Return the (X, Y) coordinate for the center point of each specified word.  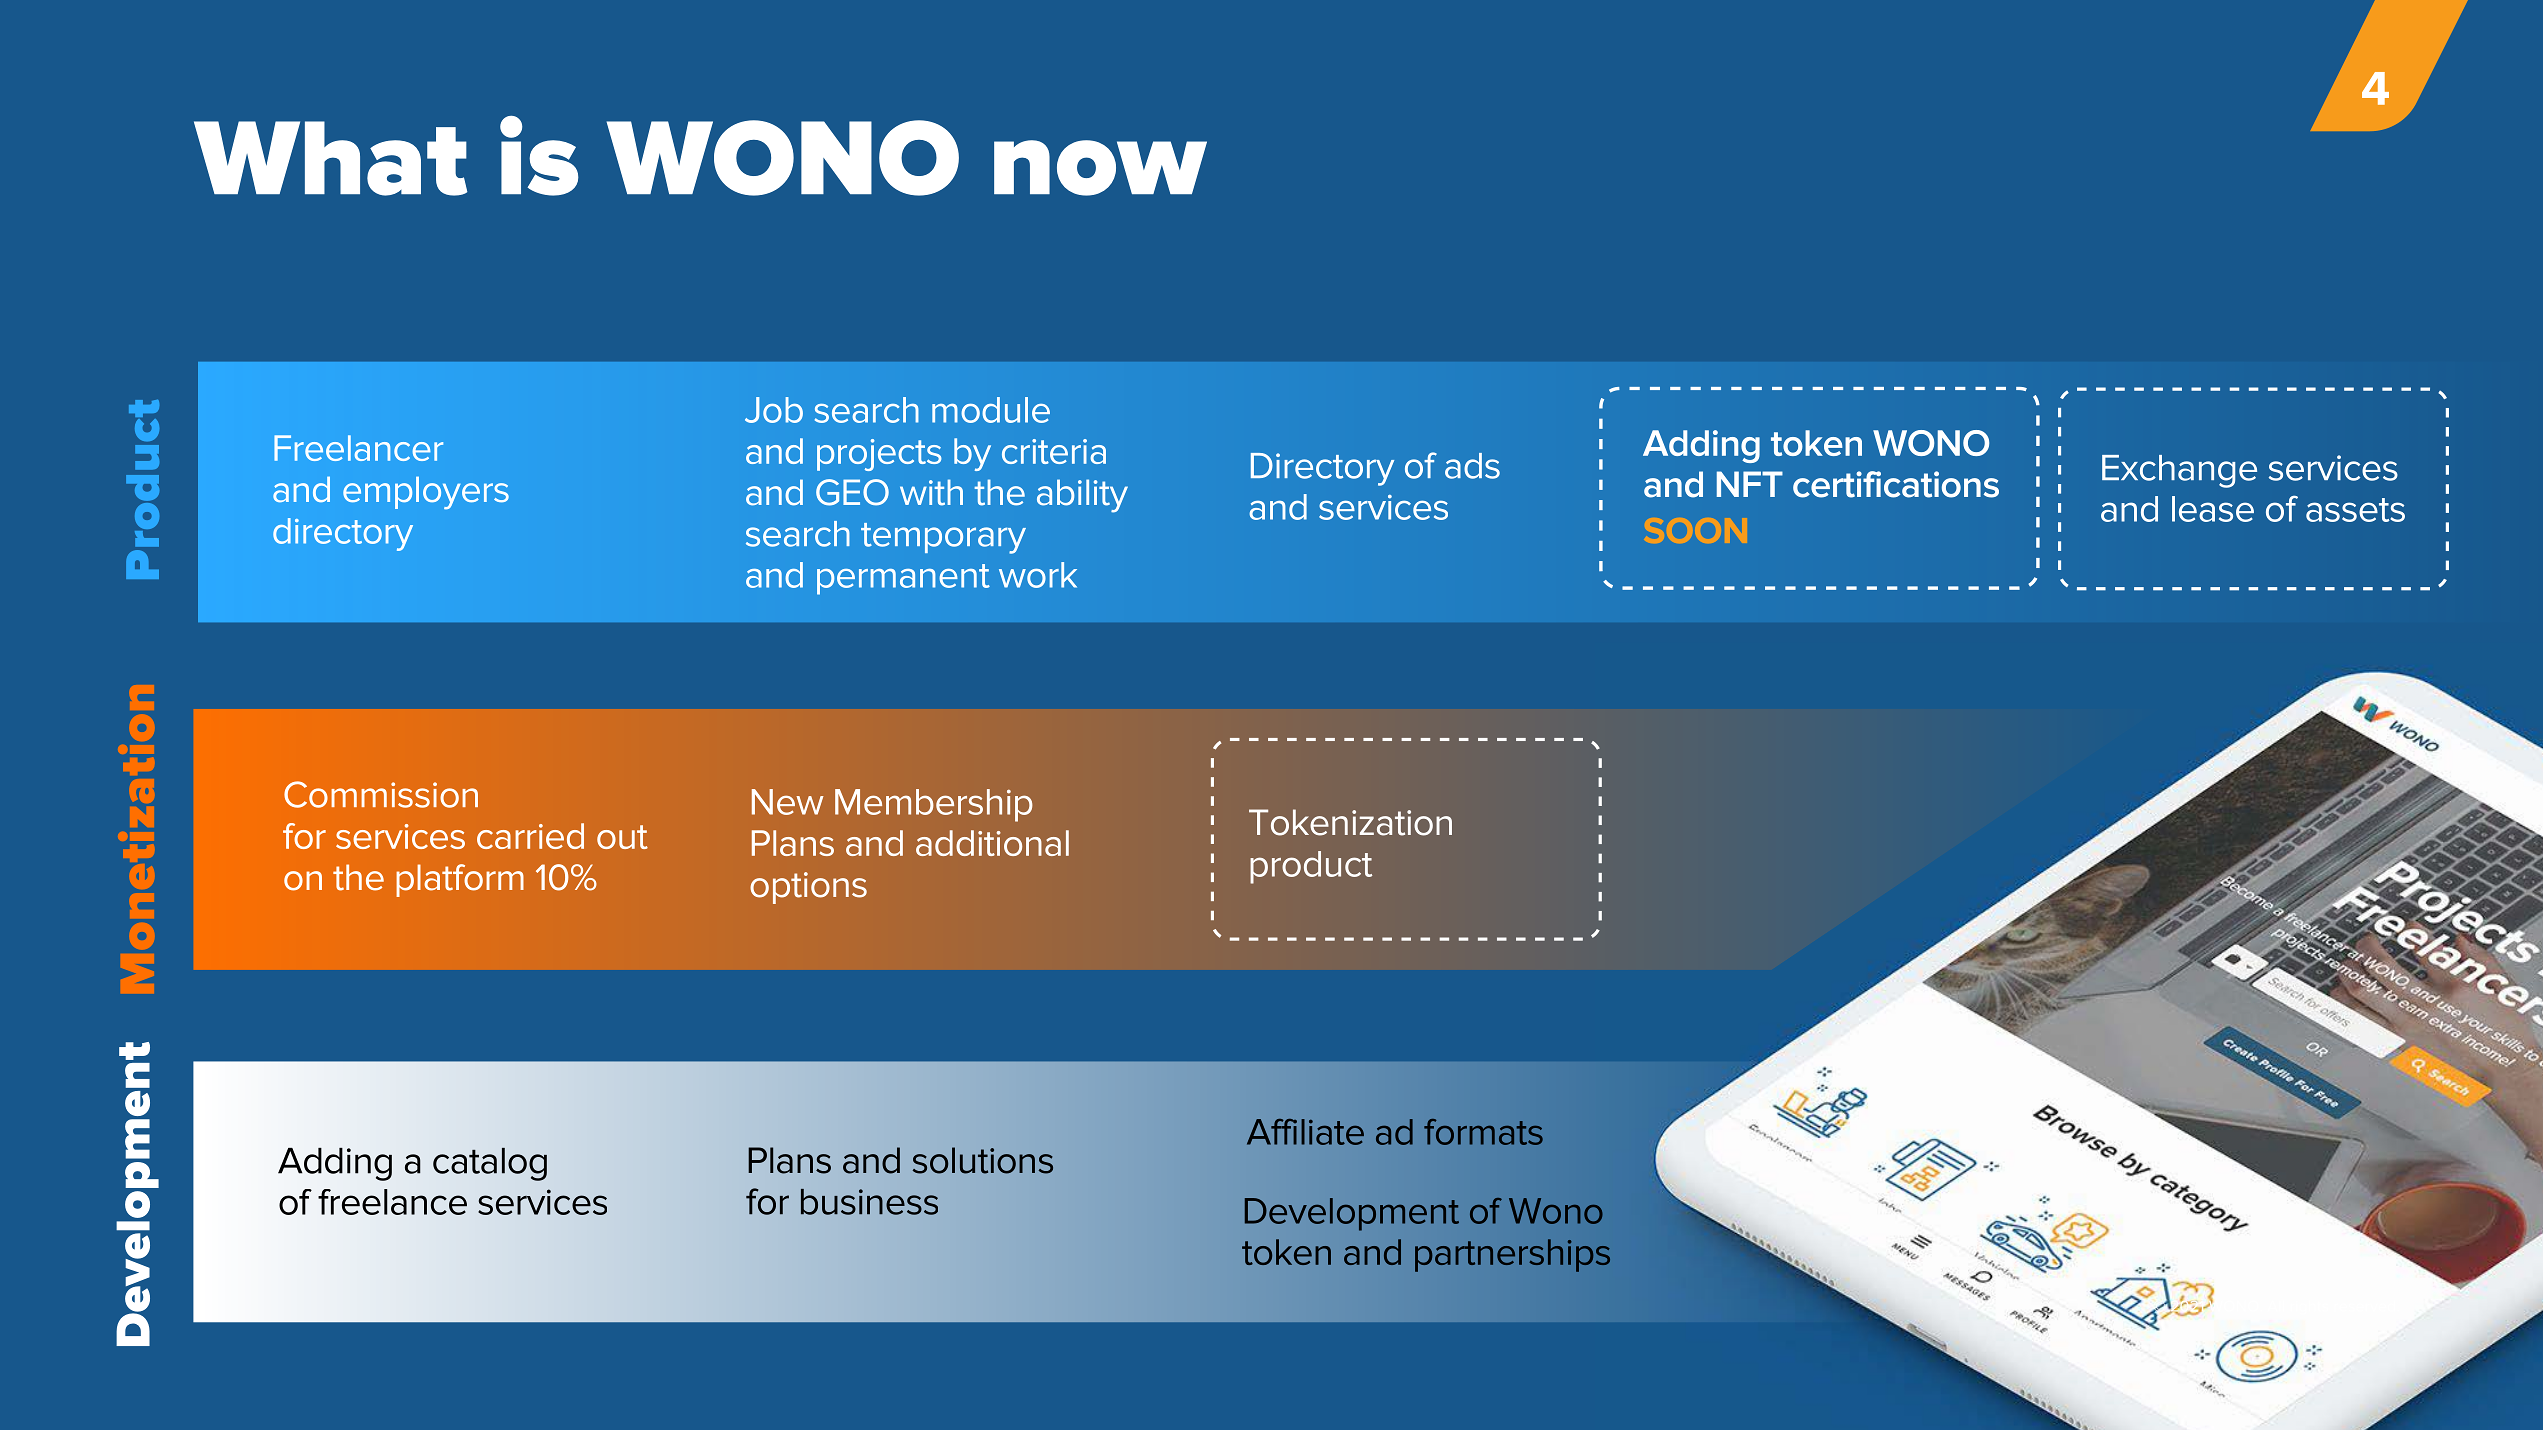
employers (426, 493)
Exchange (2179, 471)
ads (1472, 466)
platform (460, 880)
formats (1483, 1132)
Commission (381, 794)
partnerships (1512, 1255)
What (331, 158)
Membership (934, 805)
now (1100, 168)
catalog (490, 1164)
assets (2355, 510)
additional (992, 843)
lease (2213, 509)
